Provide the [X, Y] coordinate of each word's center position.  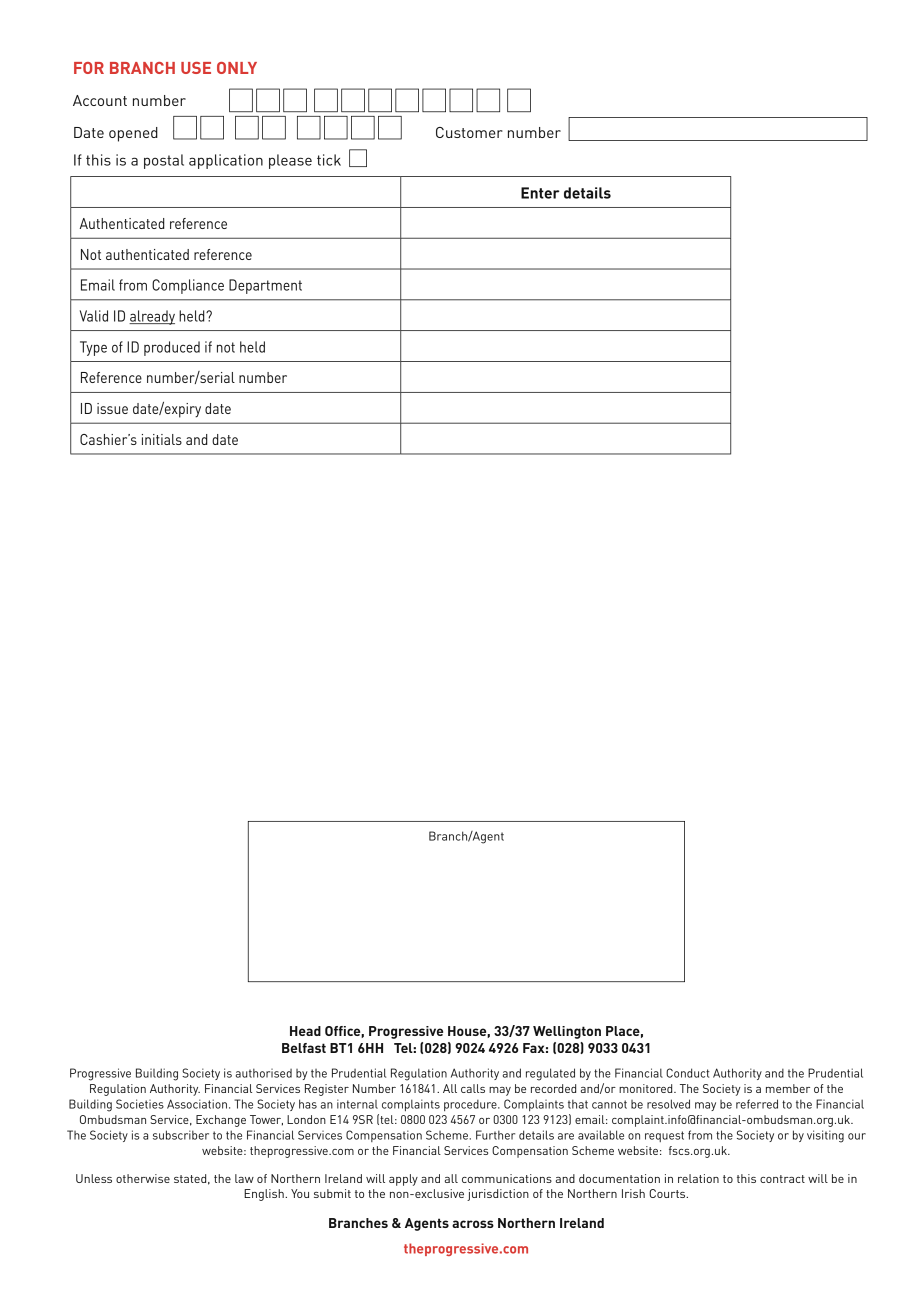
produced [172, 348]
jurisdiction [498, 1195]
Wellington [567, 1032]
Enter [540, 193]
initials [162, 439]
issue [112, 408]
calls [473, 1088]
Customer [469, 132]
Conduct [688, 1073]
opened [133, 134]
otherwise [143, 1178]
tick [329, 160]
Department [265, 286]
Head [305, 1031]
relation [698, 1178]
